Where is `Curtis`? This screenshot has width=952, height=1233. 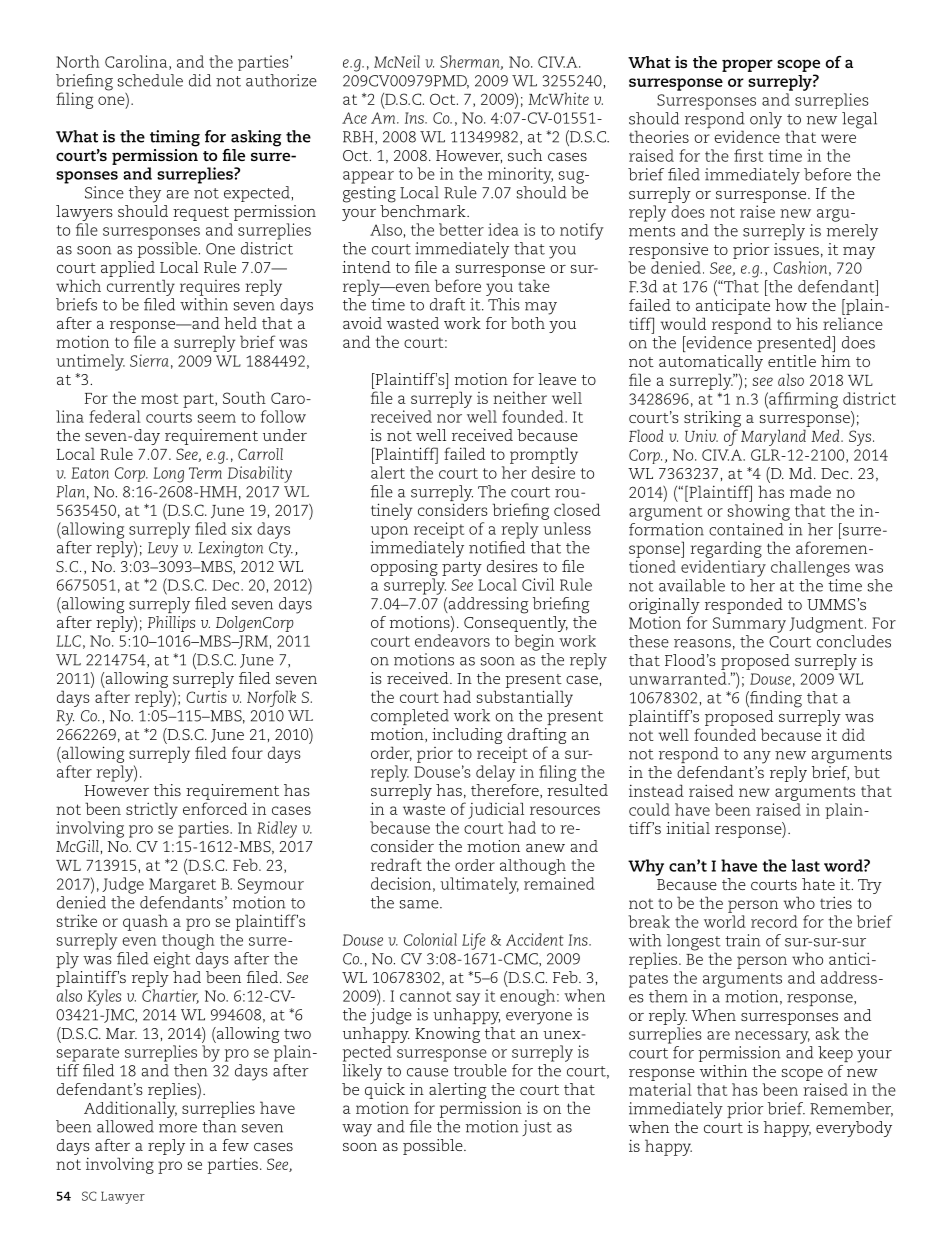 Curtis is located at coordinates (206, 697).
